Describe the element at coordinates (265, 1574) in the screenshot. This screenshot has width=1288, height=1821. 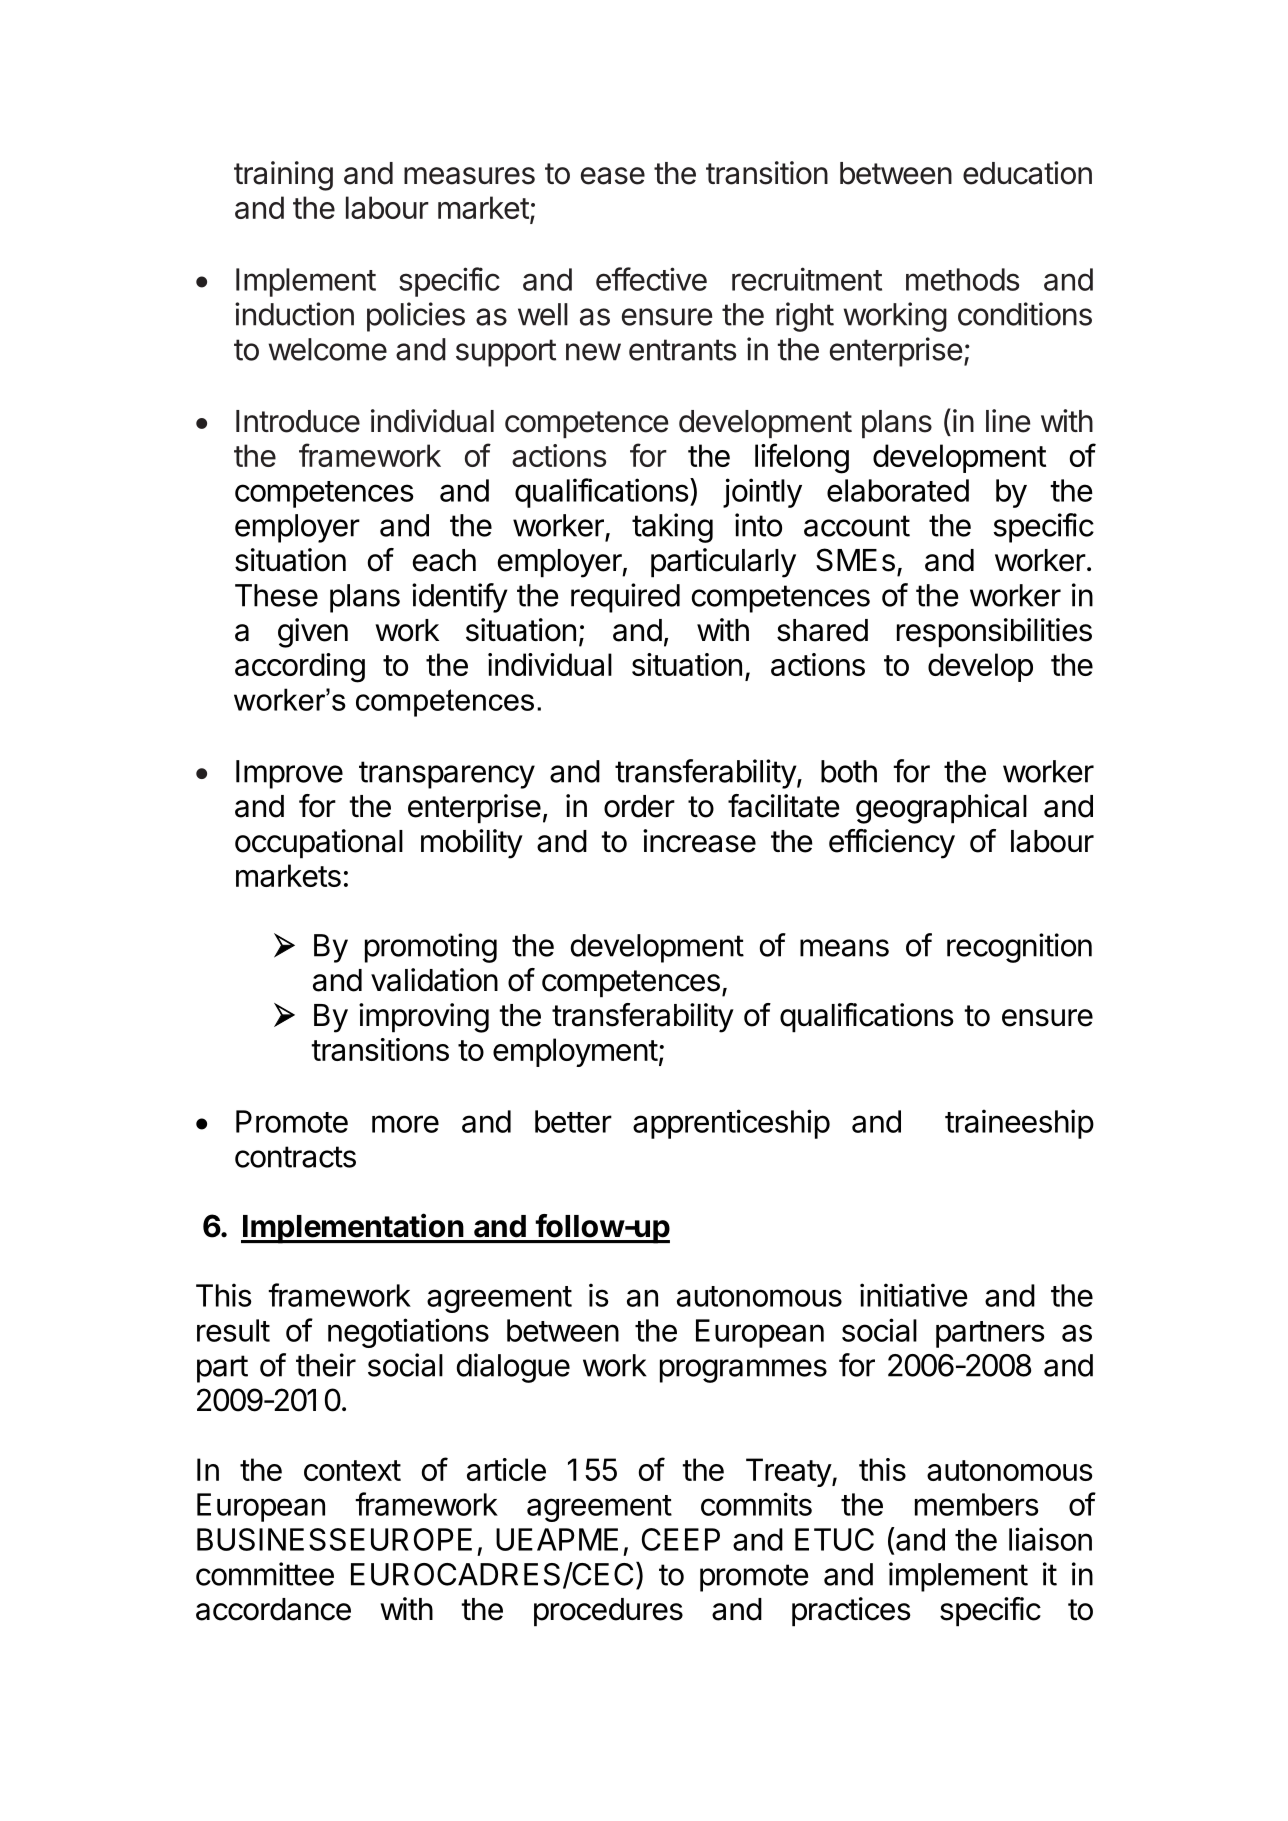
I see `committee` at that location.
